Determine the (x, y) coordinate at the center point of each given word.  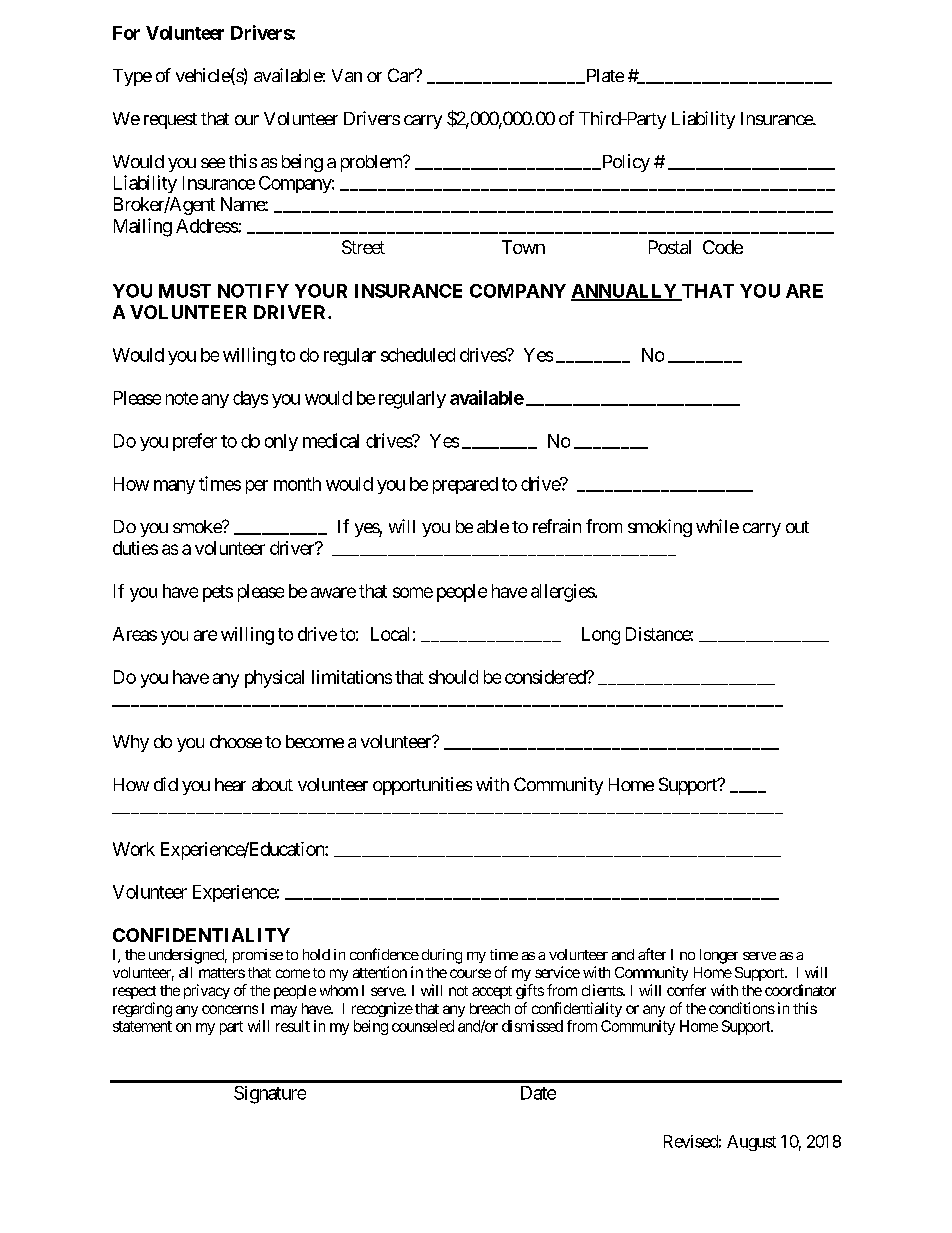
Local (390, 634)
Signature (270, 1095)
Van (347, 75)
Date (538, 1093)
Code (723, 247)
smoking (660, 528)
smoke (198, 526)
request (170, 121)
